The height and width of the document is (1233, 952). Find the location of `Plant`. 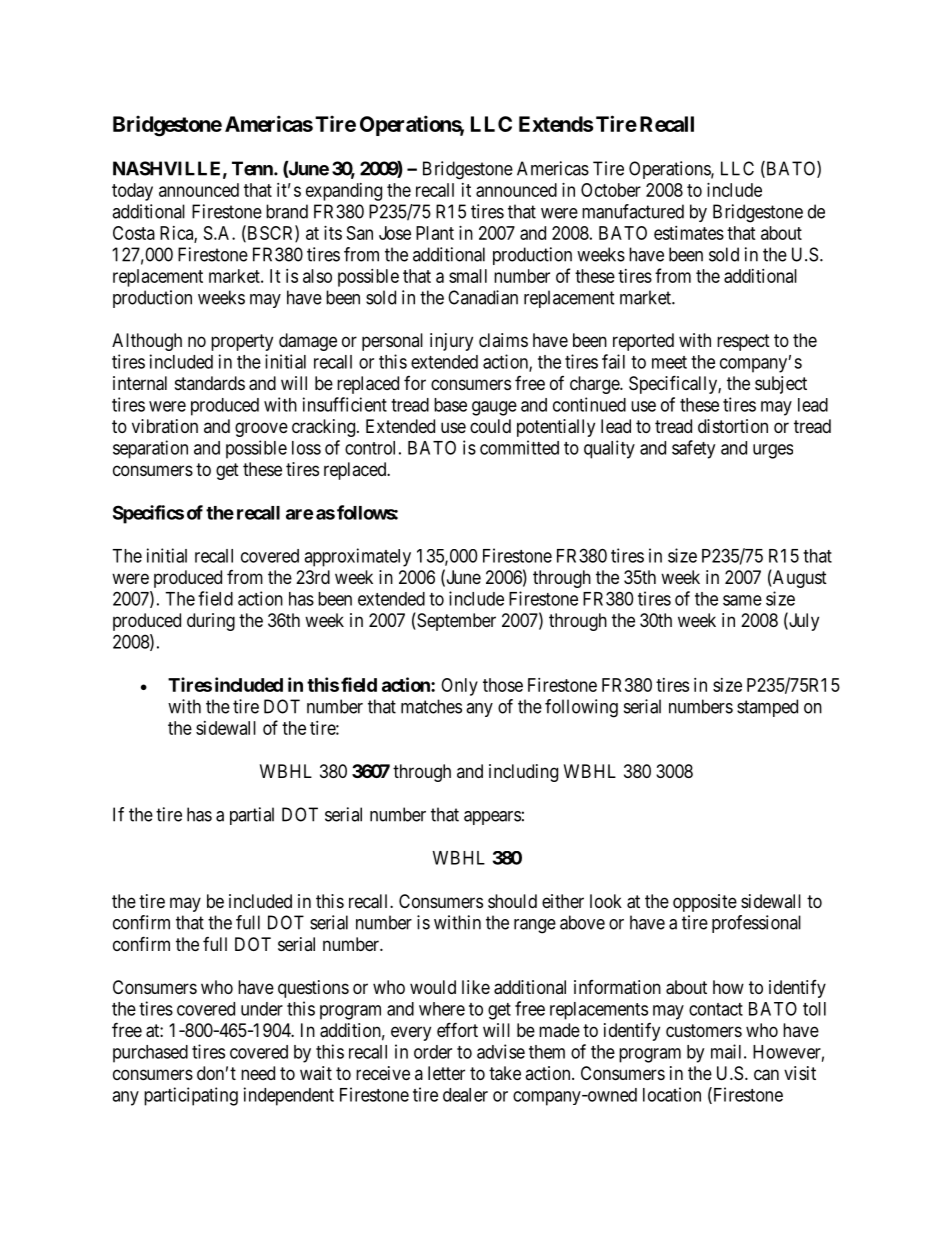

Plant is located at coordinates (435, 233).
